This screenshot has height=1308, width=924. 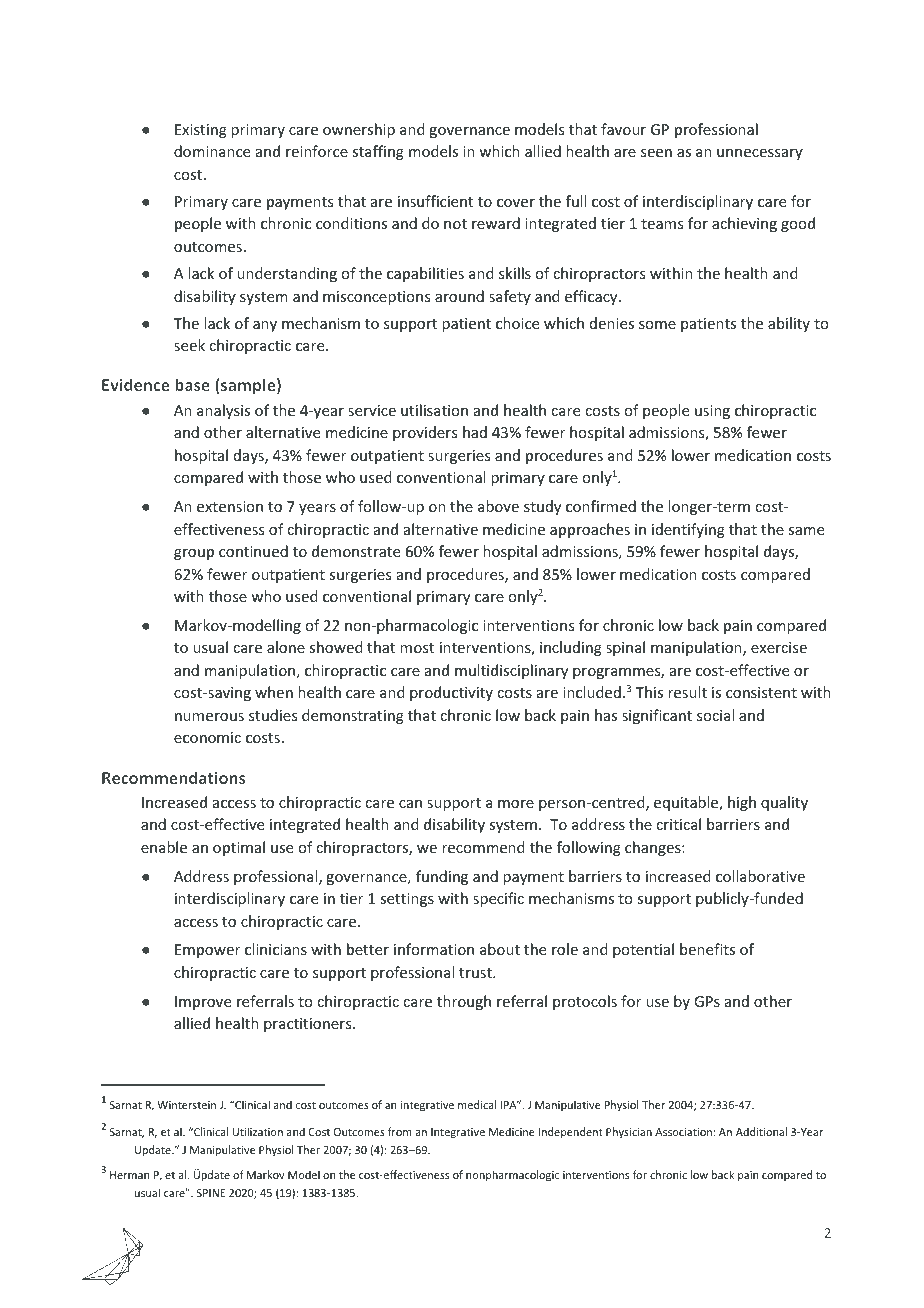 I want to click on numerous, so click(x=209, y=717).
